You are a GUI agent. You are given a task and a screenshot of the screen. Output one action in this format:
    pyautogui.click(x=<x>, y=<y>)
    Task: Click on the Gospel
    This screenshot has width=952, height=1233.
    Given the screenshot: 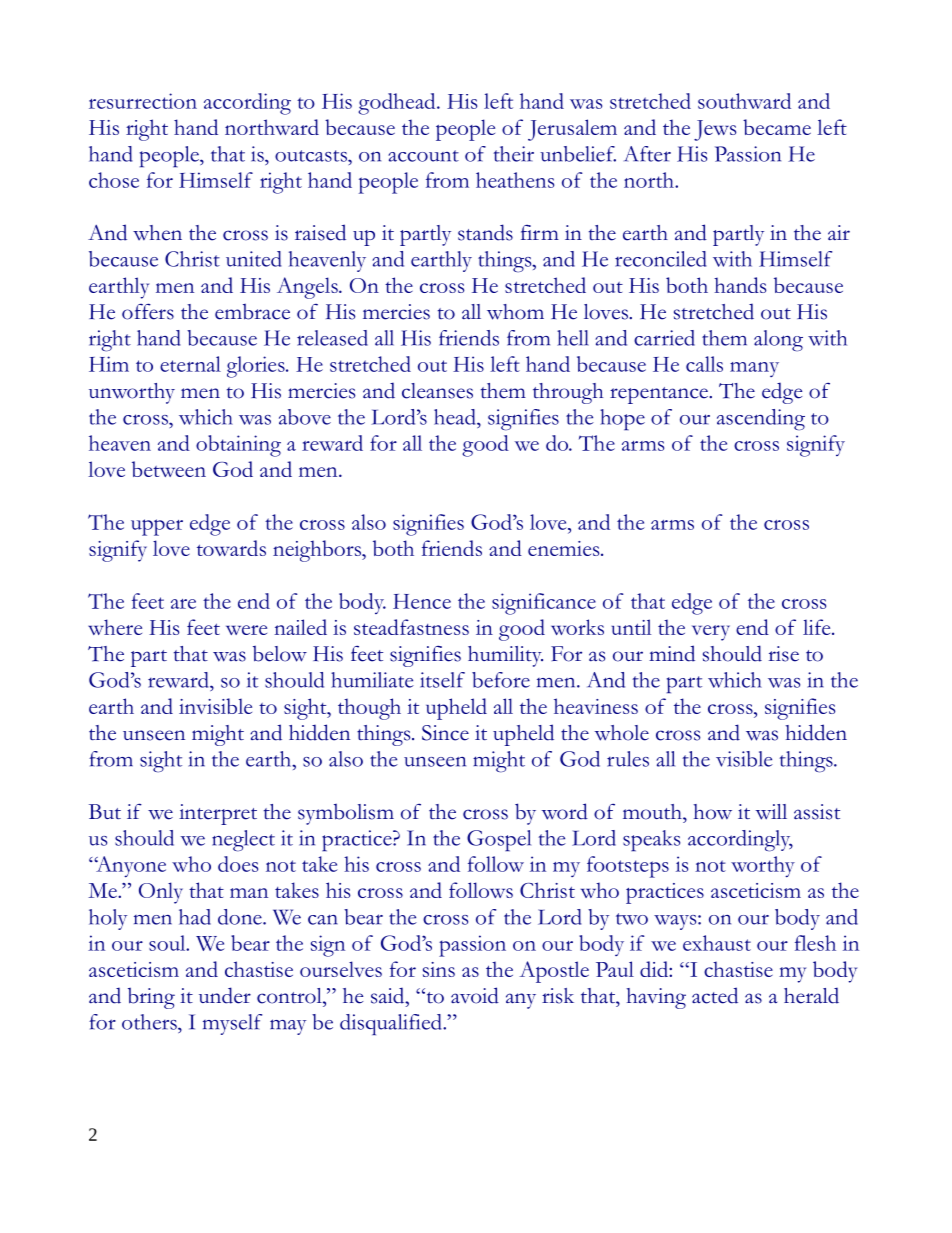 What is the action you would take?
    pyautogui.click(x=499, y=841)
